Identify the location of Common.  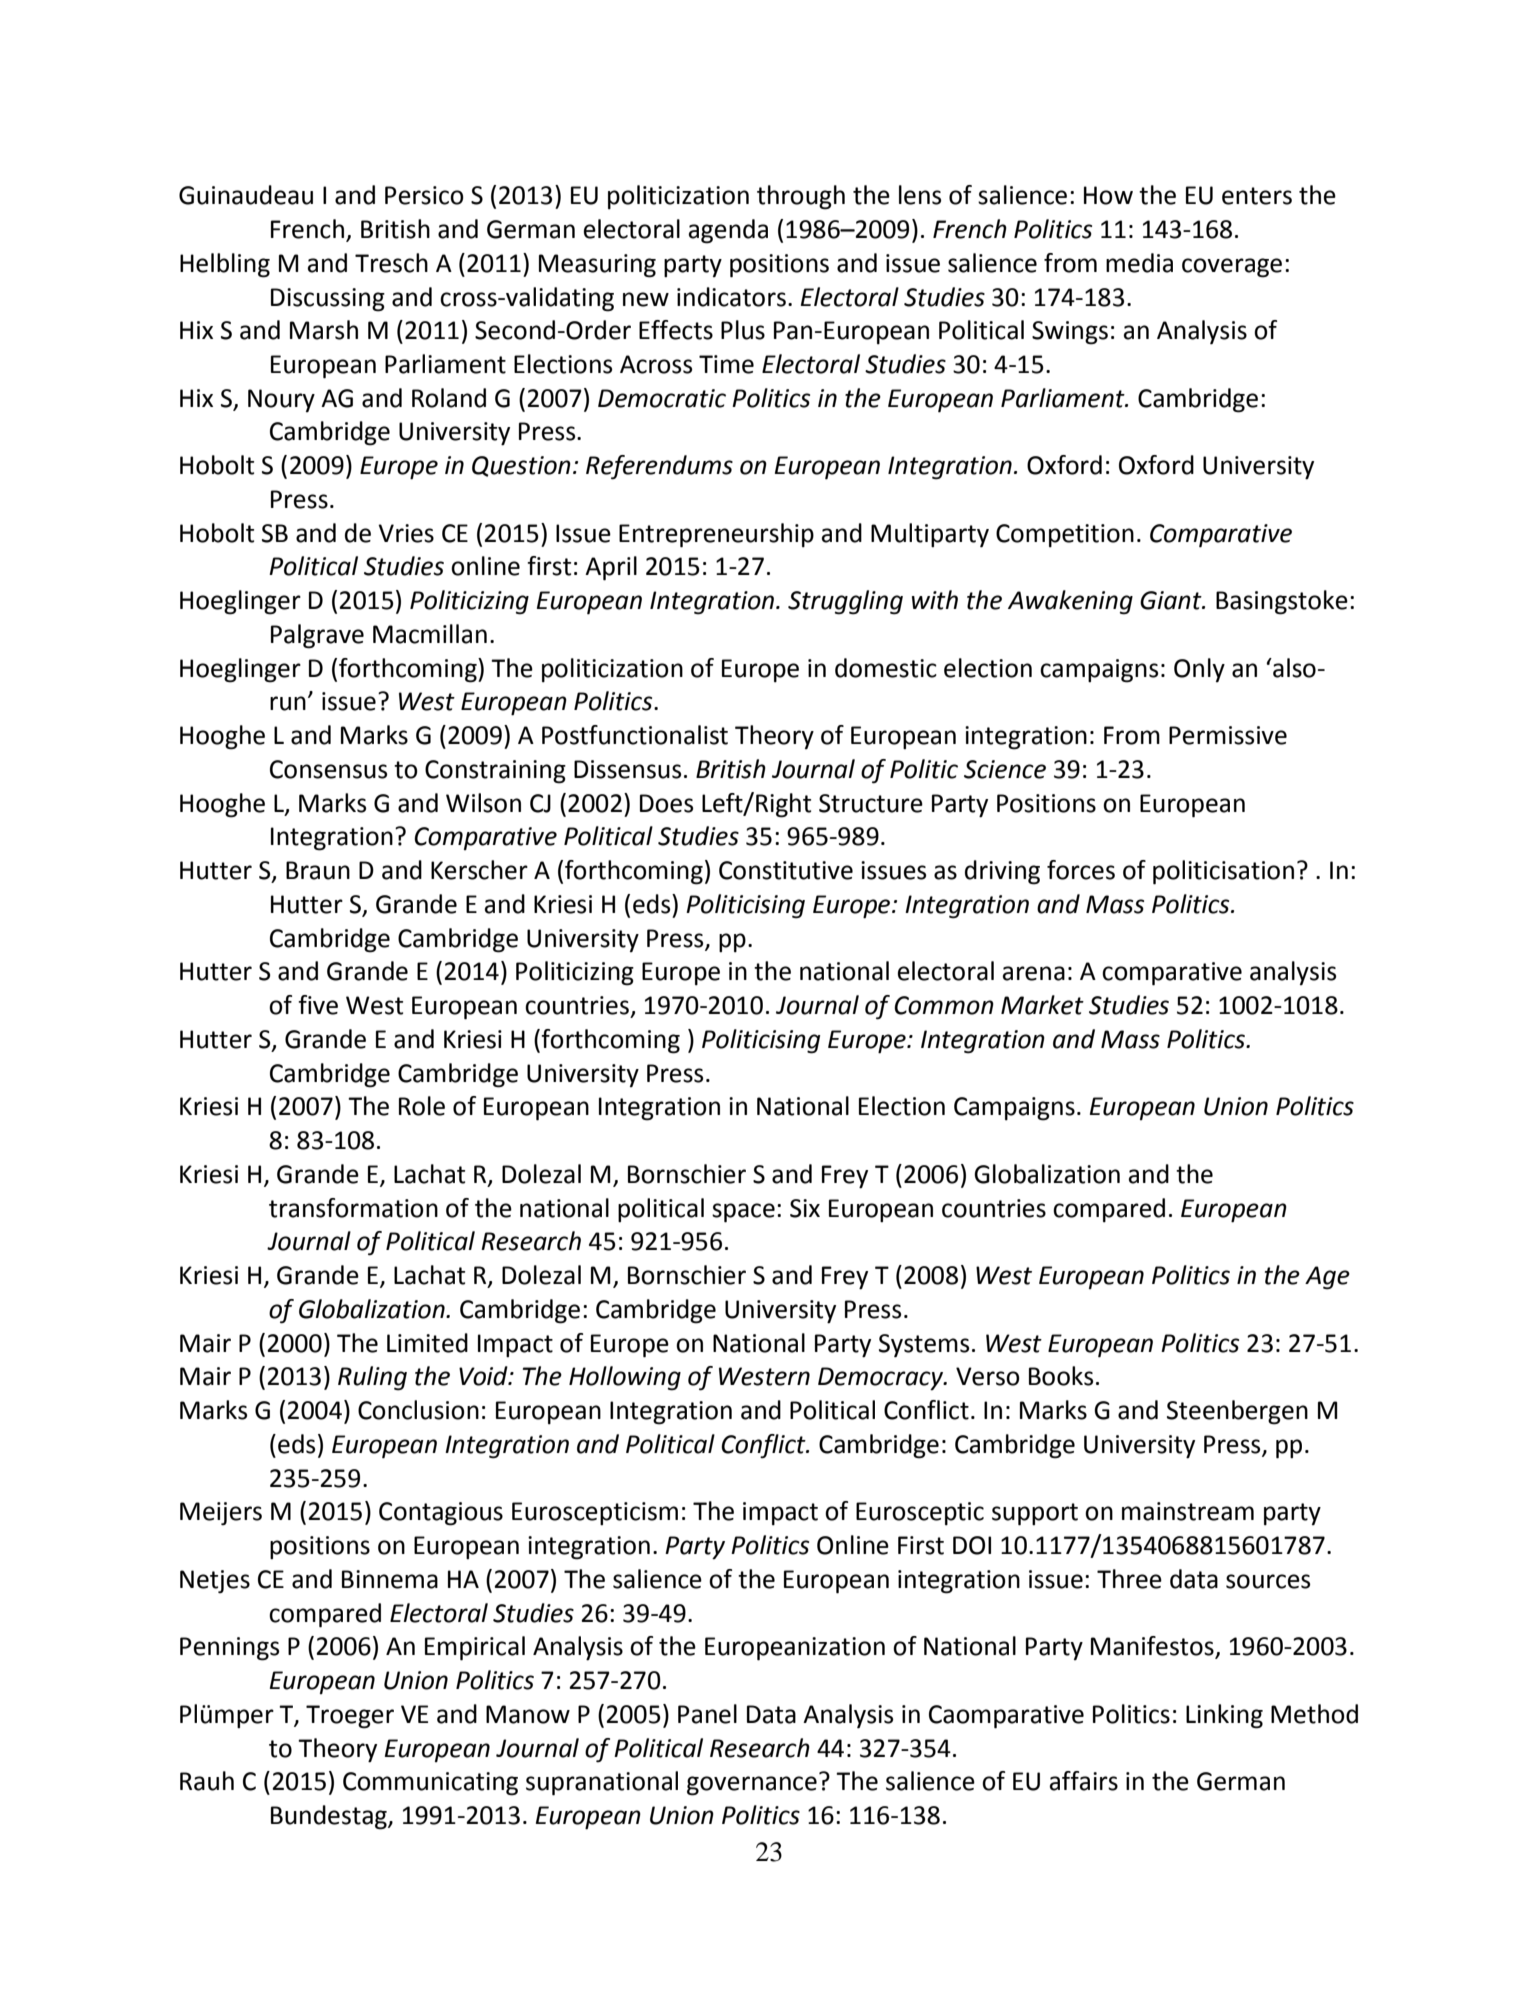
(944, 1005).
